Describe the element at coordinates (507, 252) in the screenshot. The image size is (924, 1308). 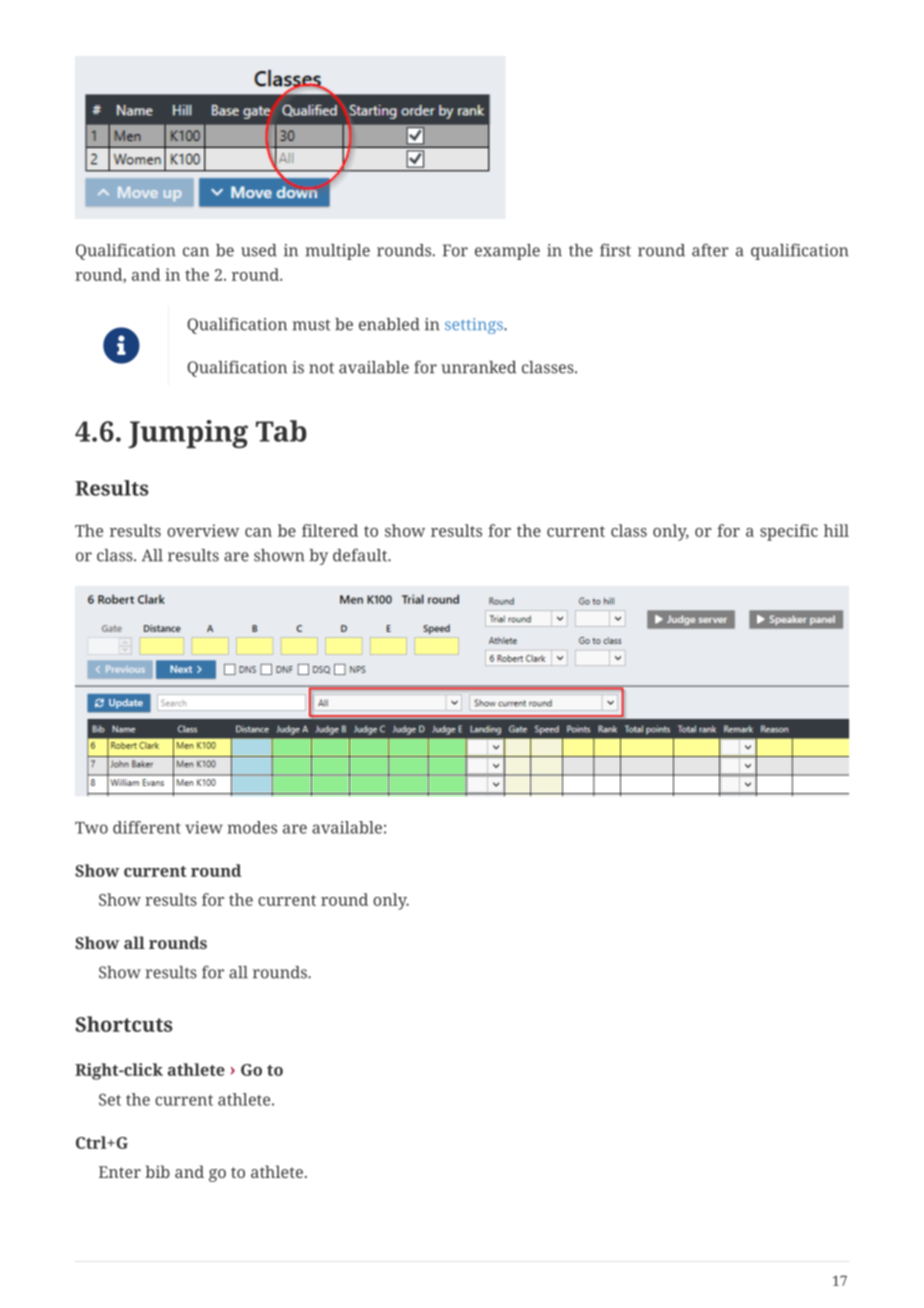
I see `example` at that location.
